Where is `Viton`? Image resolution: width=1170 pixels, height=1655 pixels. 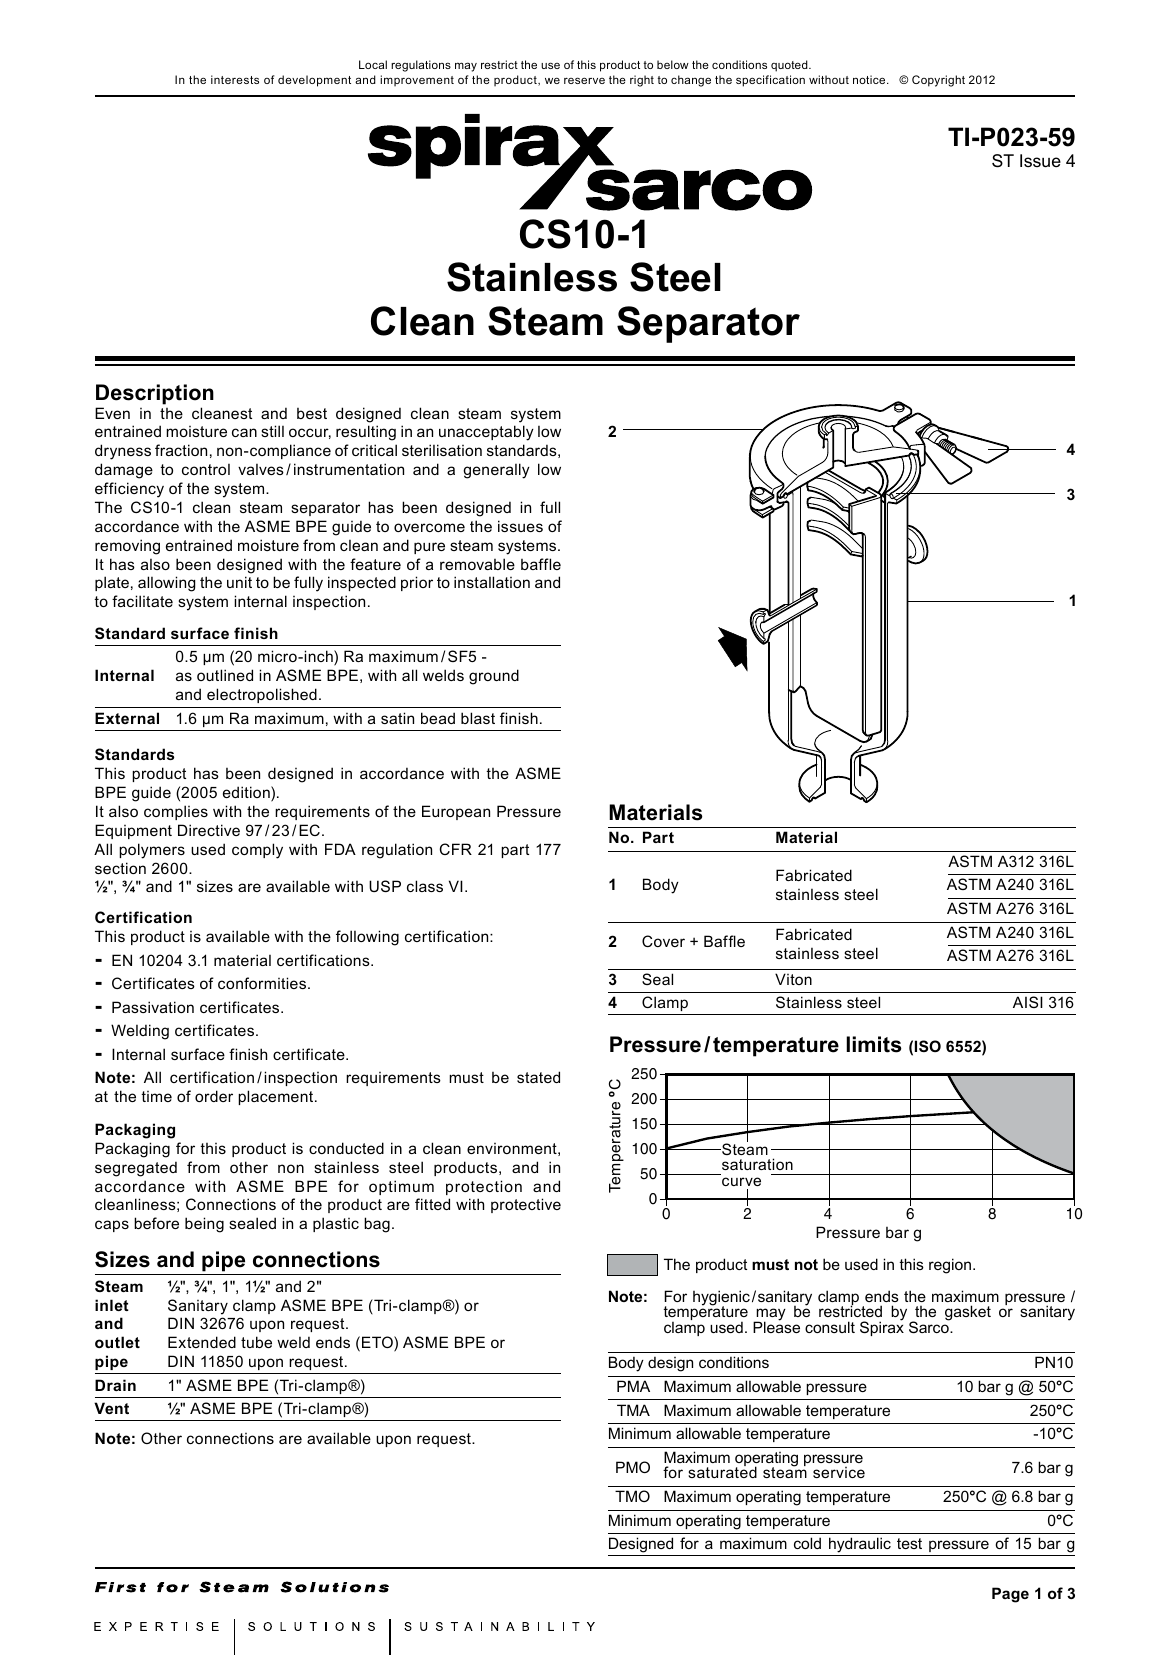 Viton is located at coordinates (793, 979).
